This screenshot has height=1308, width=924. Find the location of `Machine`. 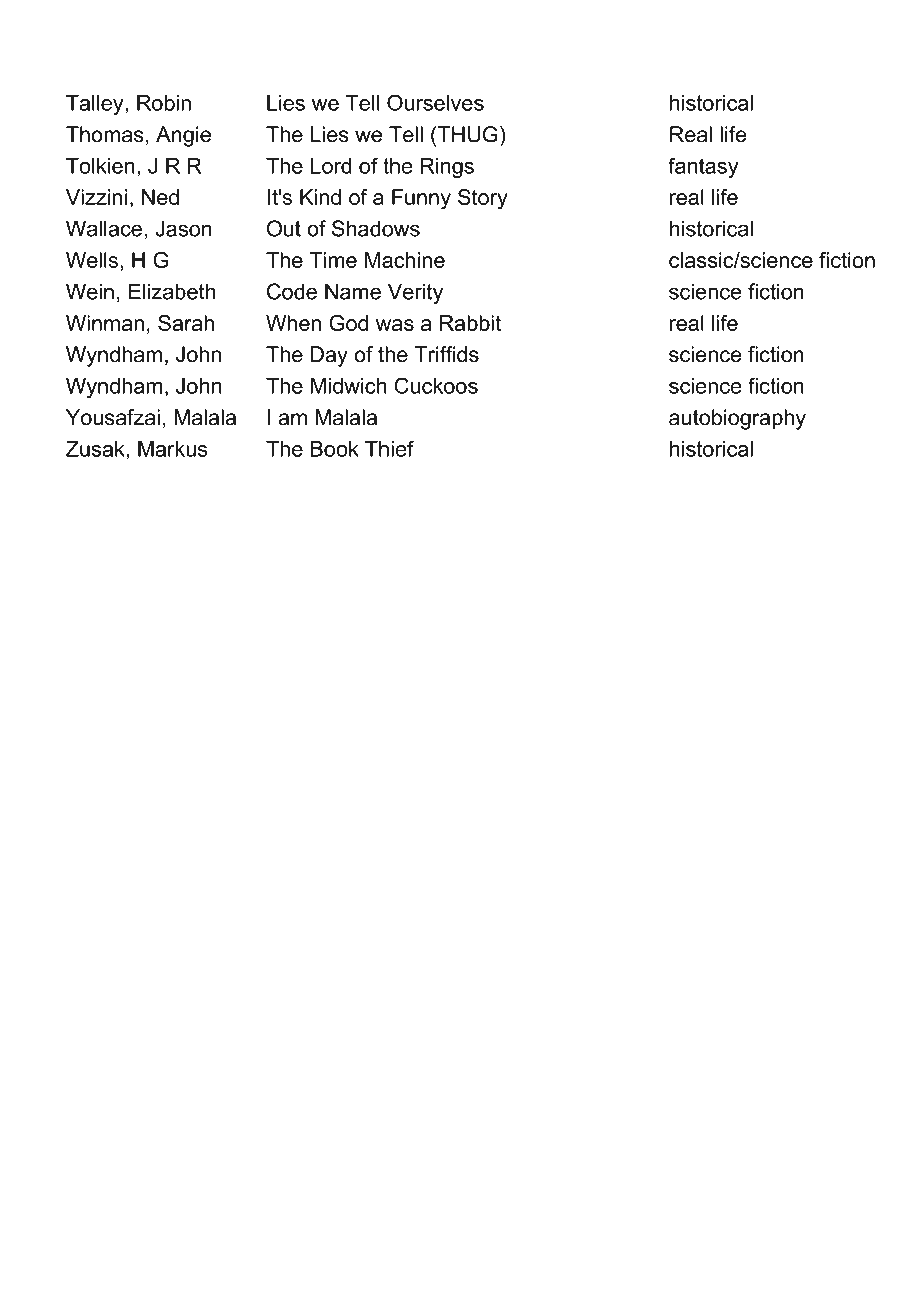

Machine is located at coordinates (405, 260).
